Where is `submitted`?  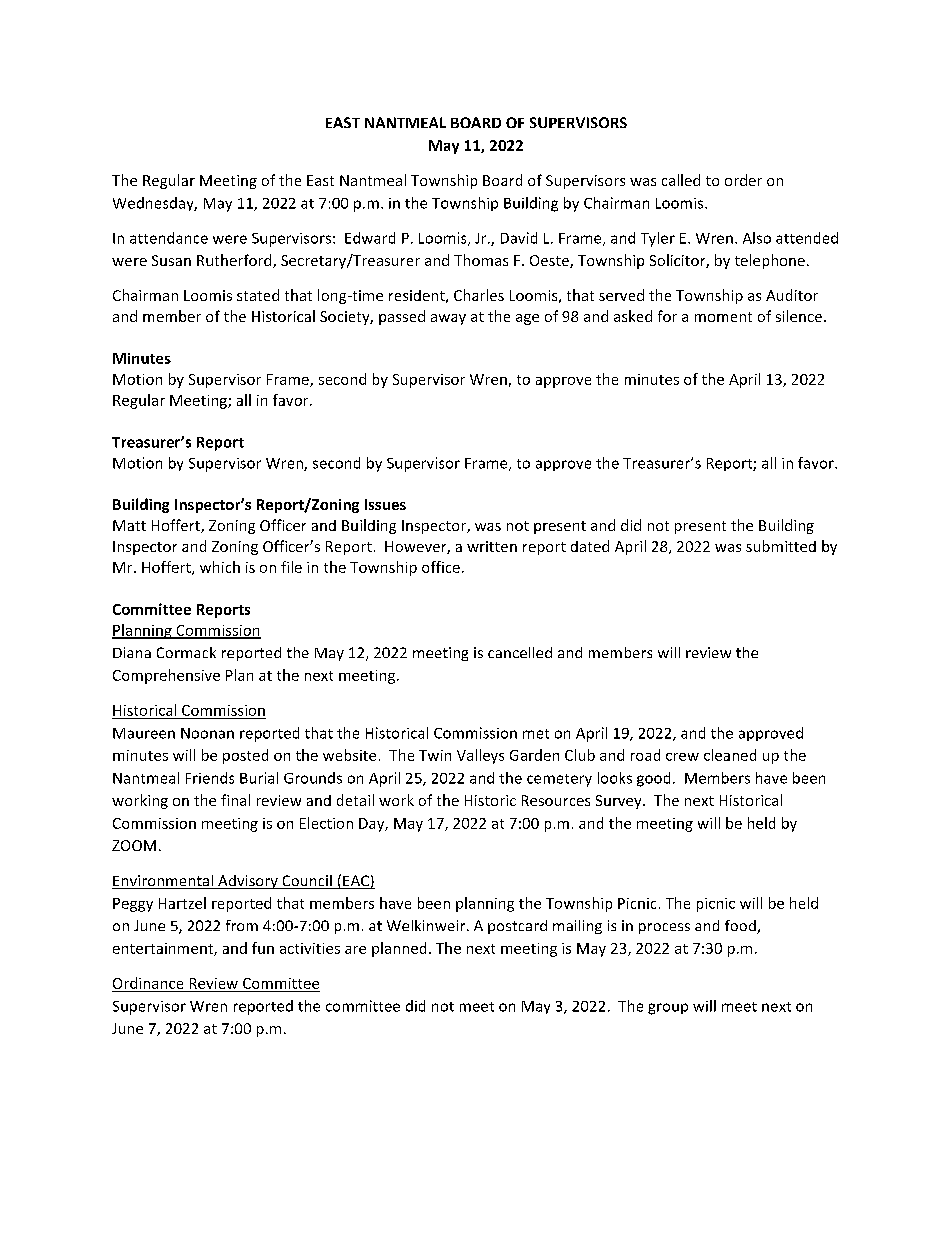 submitted is located at coordinates (781, 546).
